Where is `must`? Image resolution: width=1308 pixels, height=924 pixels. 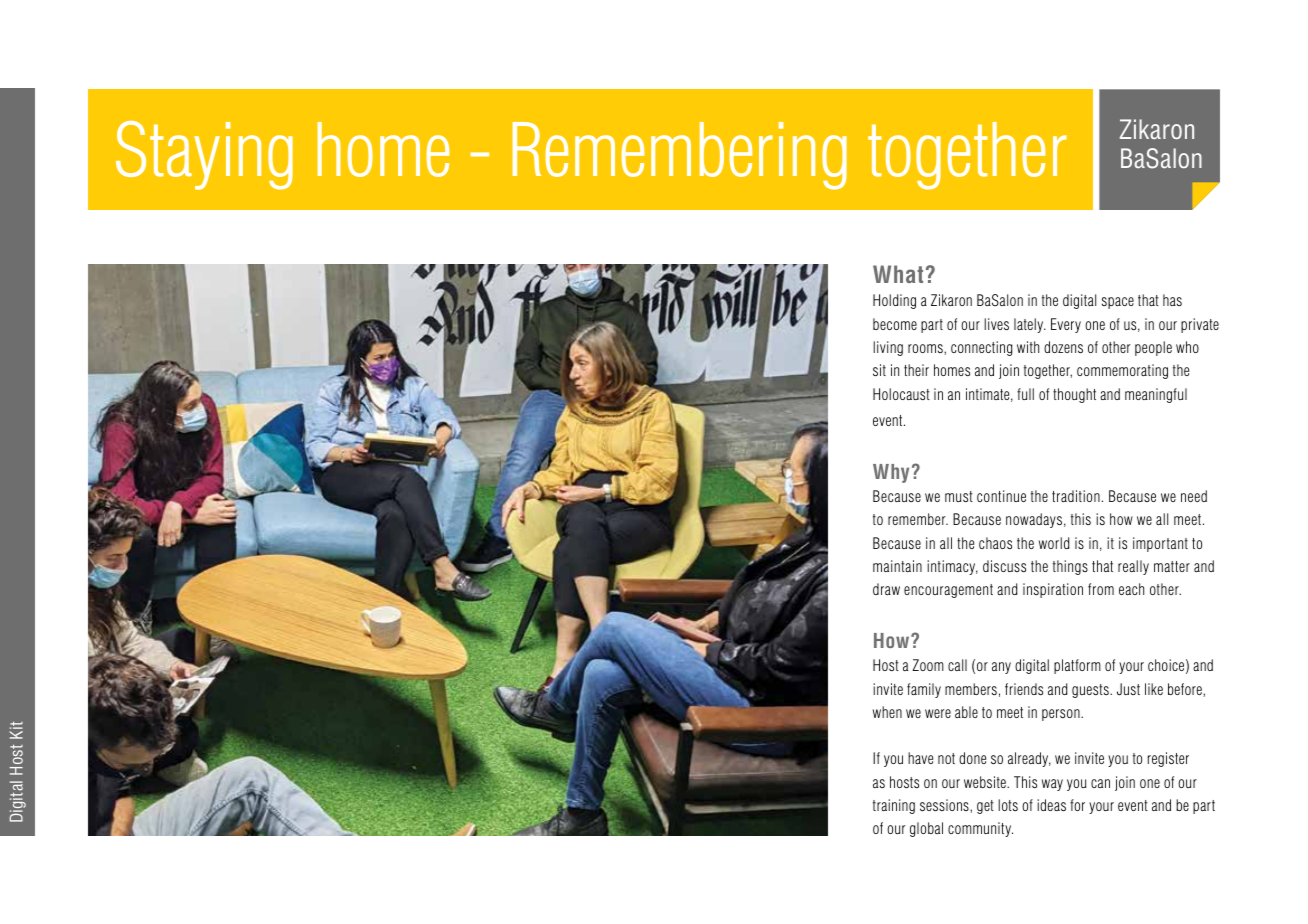 must is located at coordinates (959, 496).
